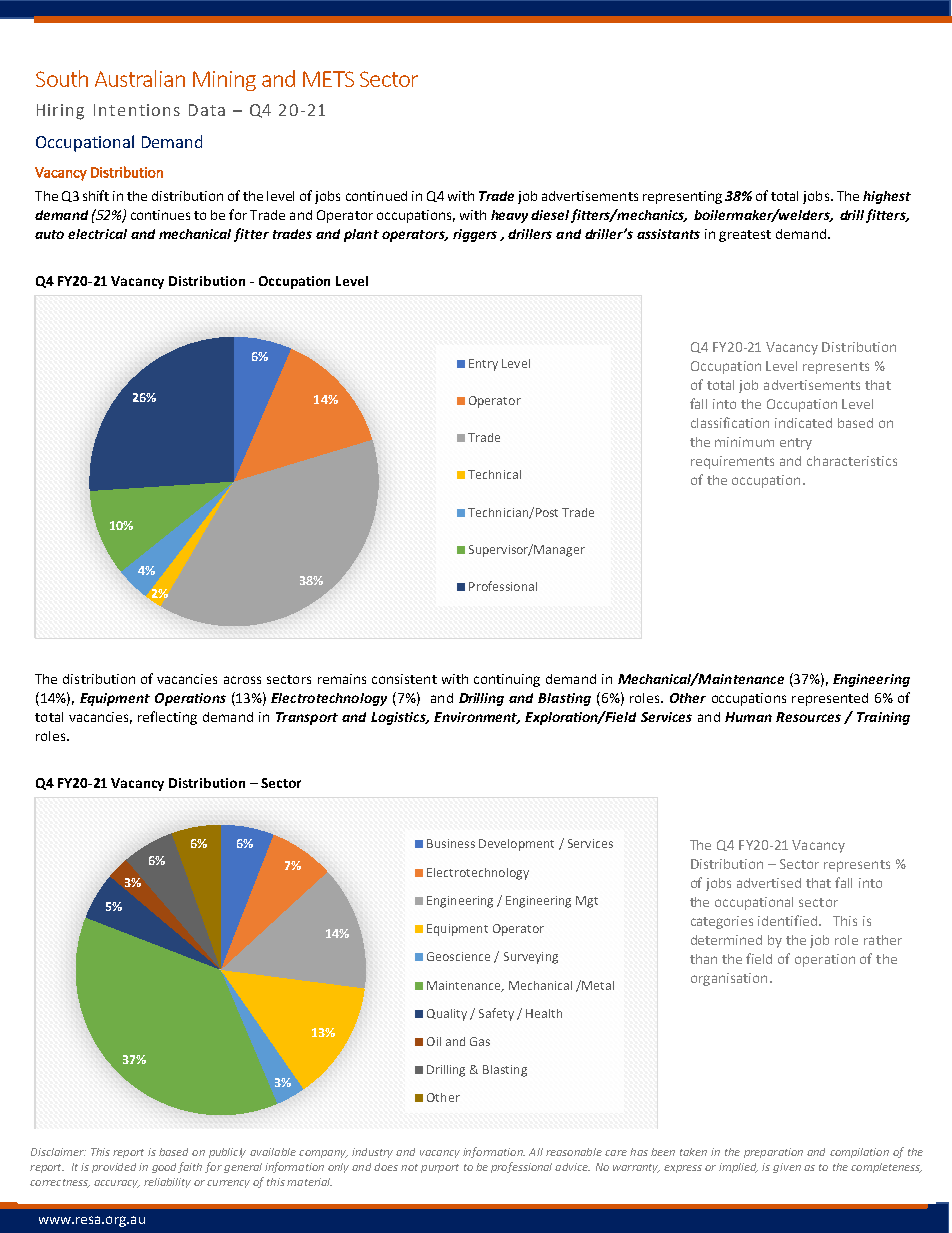  Describe the element at coordinates (97, 234) in the page. I see `electrical` at that location.
